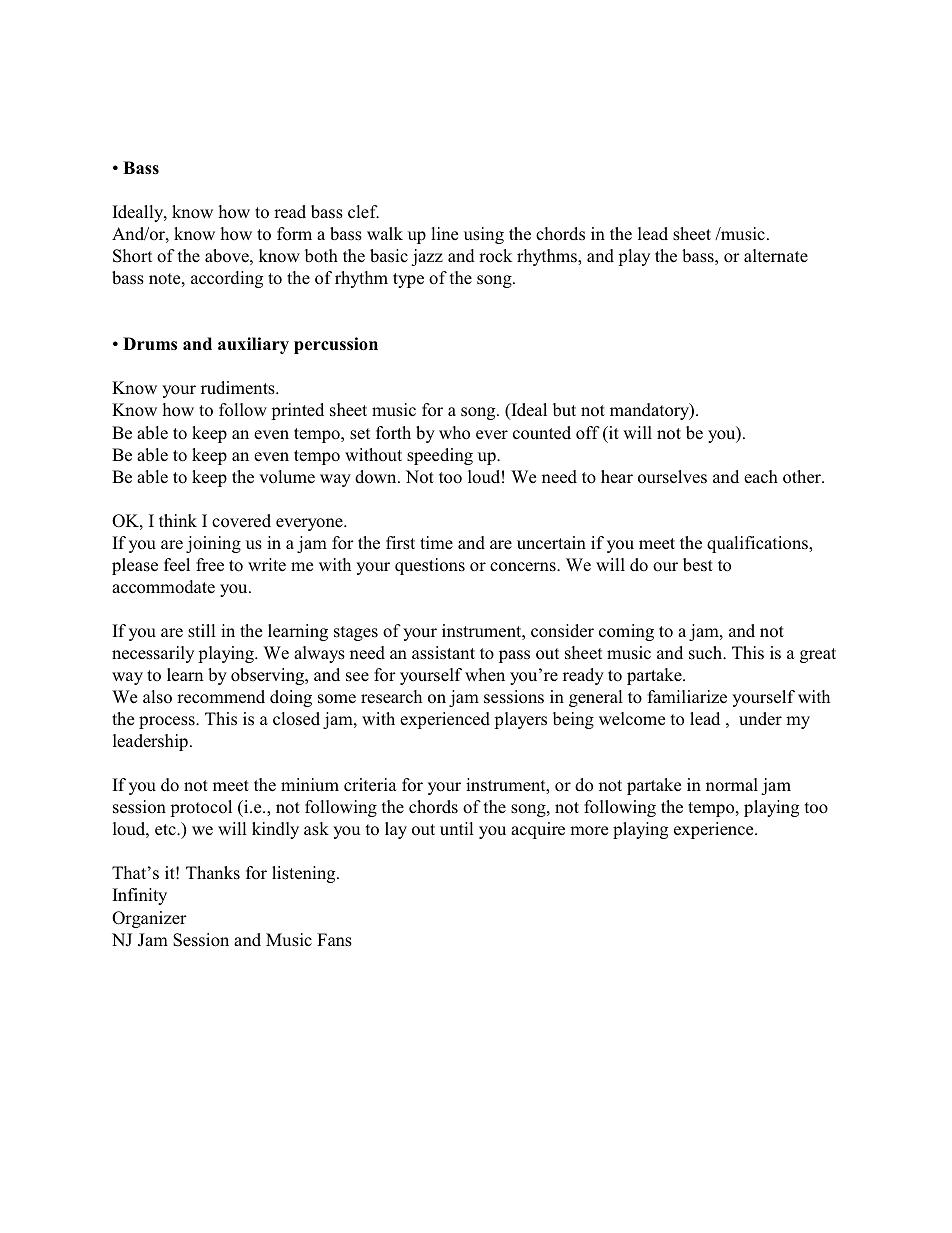 The image size is (952, 1233). I want to click on form, so click(294, 234).
